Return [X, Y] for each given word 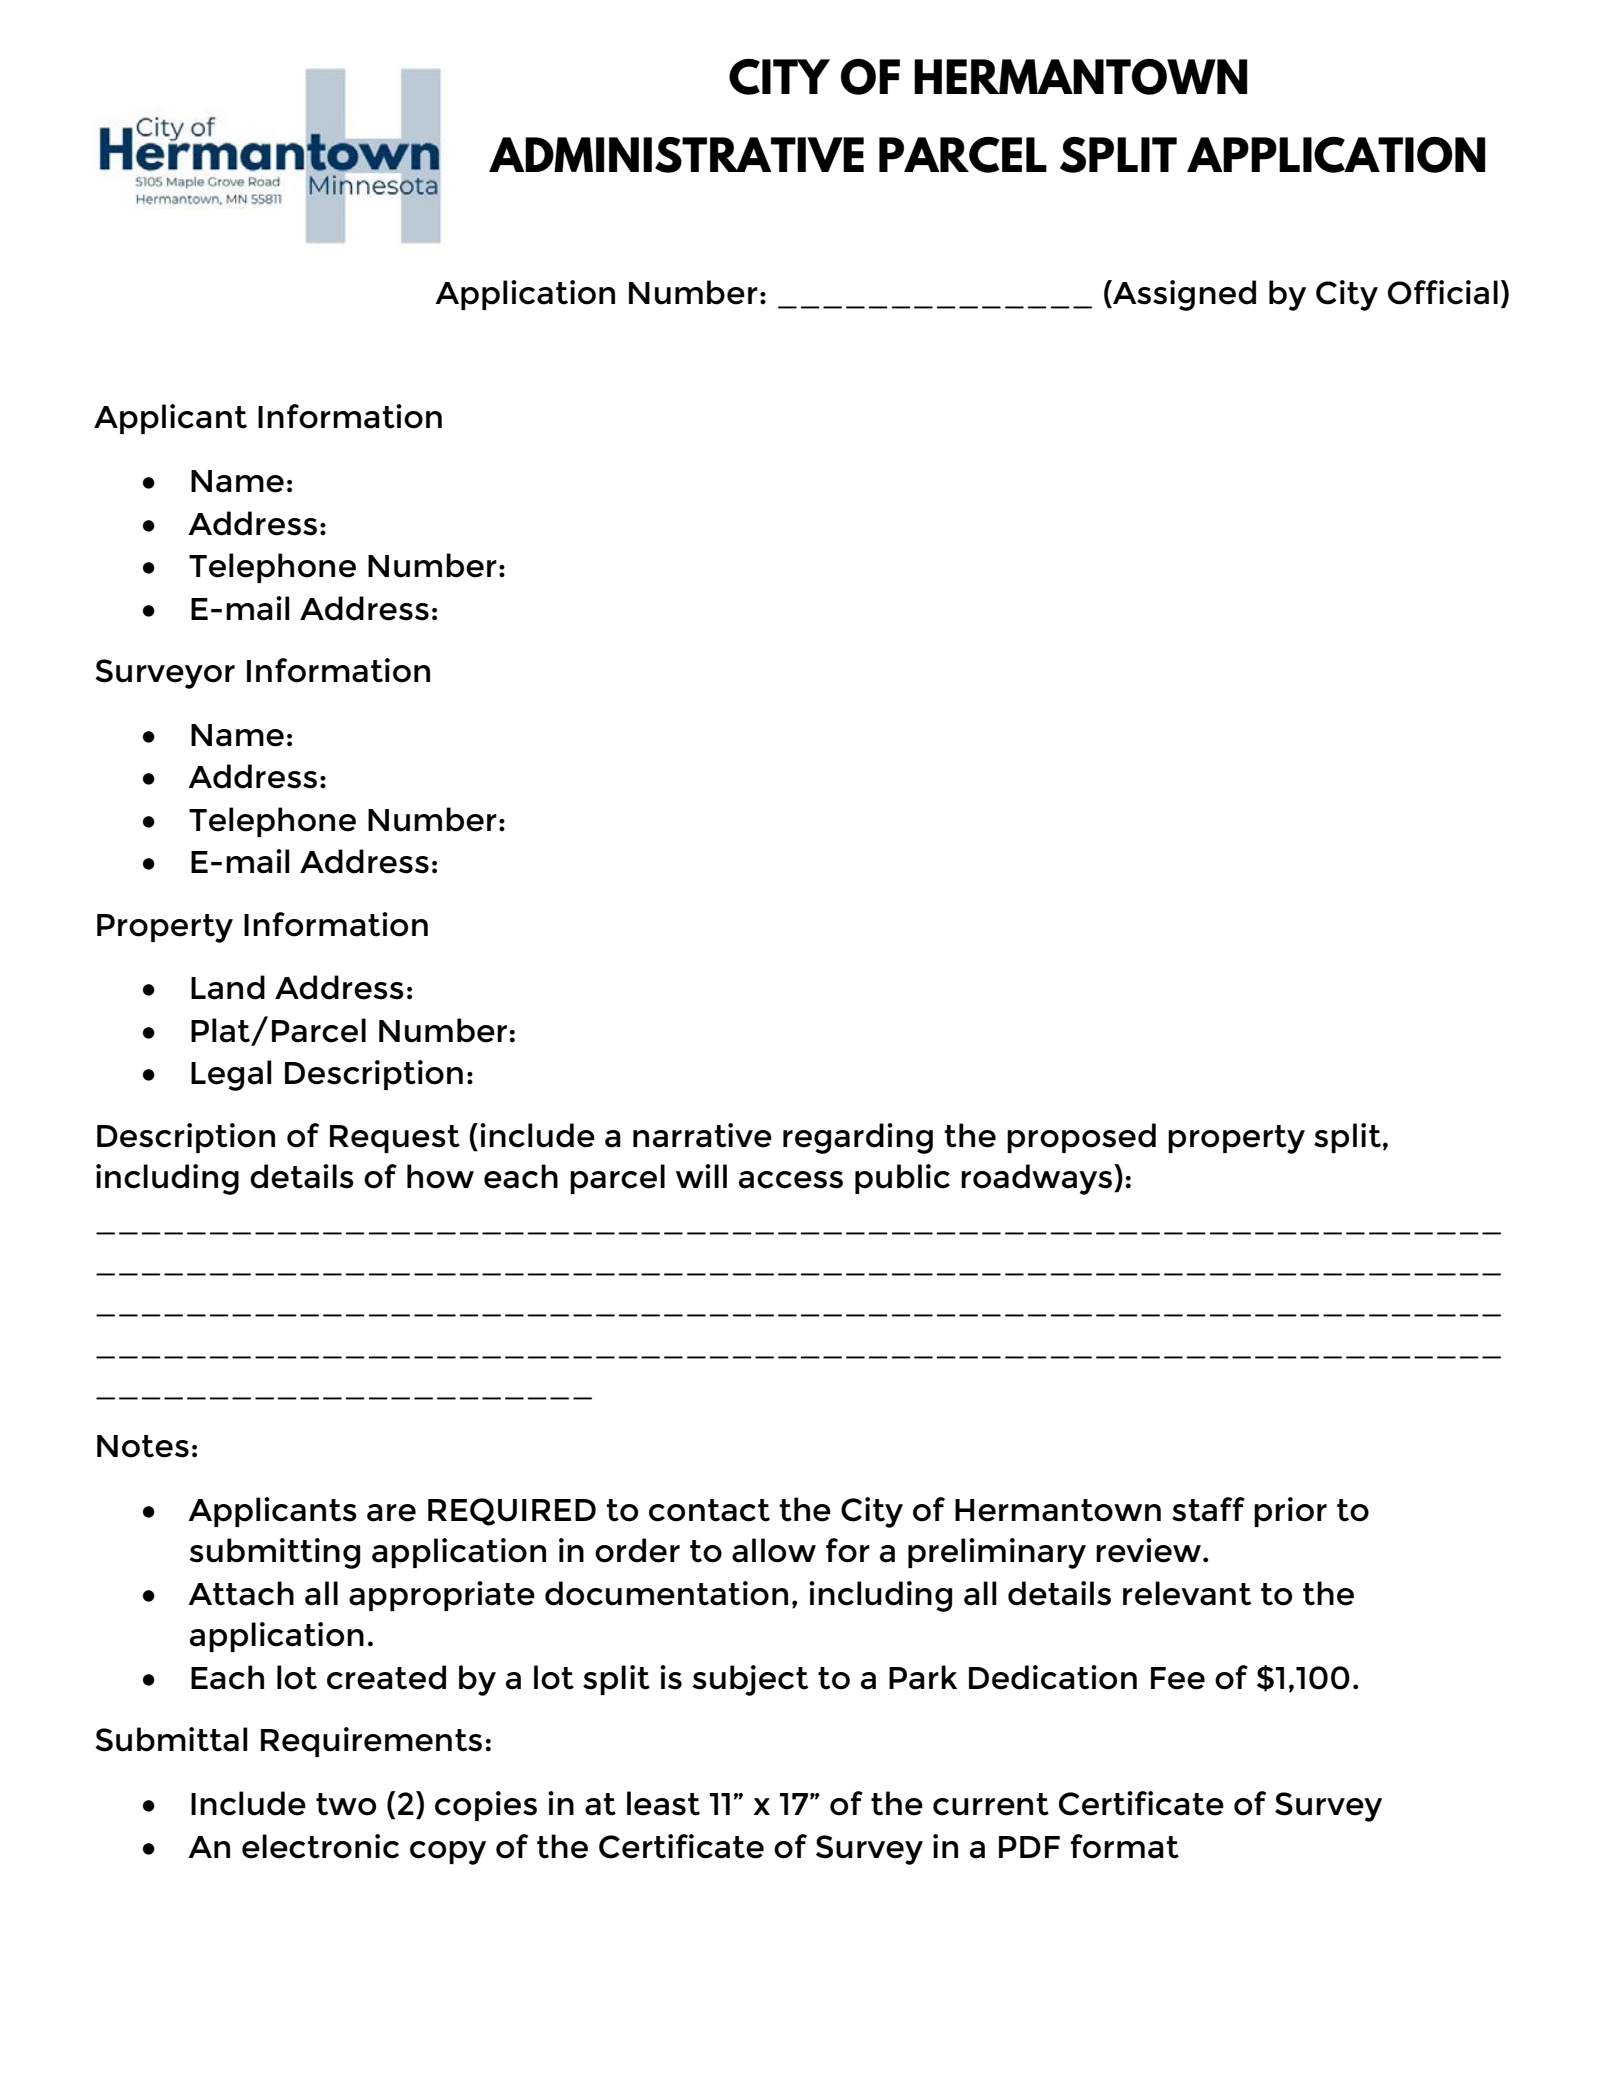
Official [1443, 292]
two [346, 1804]
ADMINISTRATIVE [676, 155]
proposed [1081, 1138]
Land [228, 987]
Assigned [1183, 295]
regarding [858, 1138]
